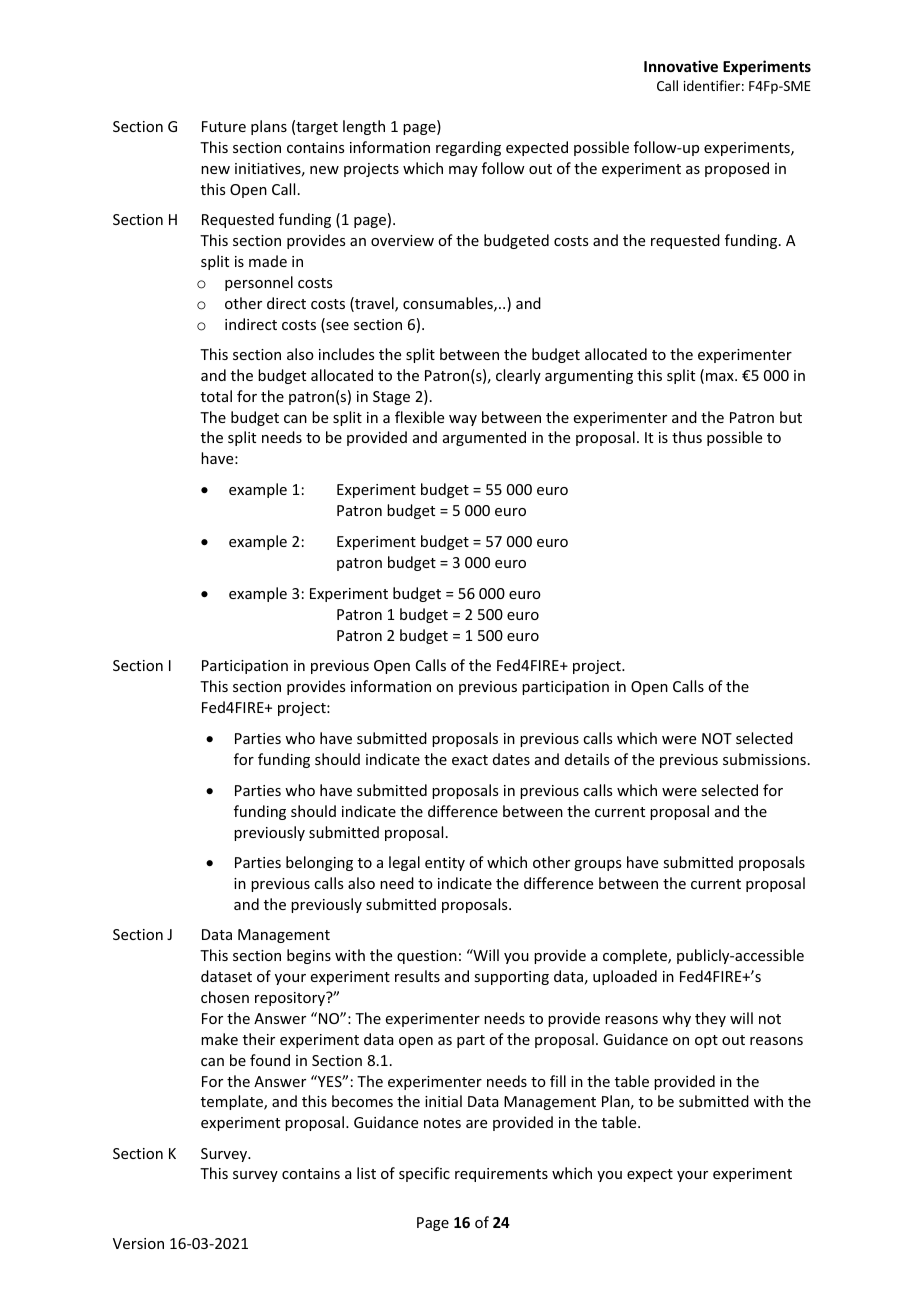 The image size is (924, 1308). What do you see at coordinates (224, 126) in the screenshot?
I see `Future` at bounding box center [224, 126].
